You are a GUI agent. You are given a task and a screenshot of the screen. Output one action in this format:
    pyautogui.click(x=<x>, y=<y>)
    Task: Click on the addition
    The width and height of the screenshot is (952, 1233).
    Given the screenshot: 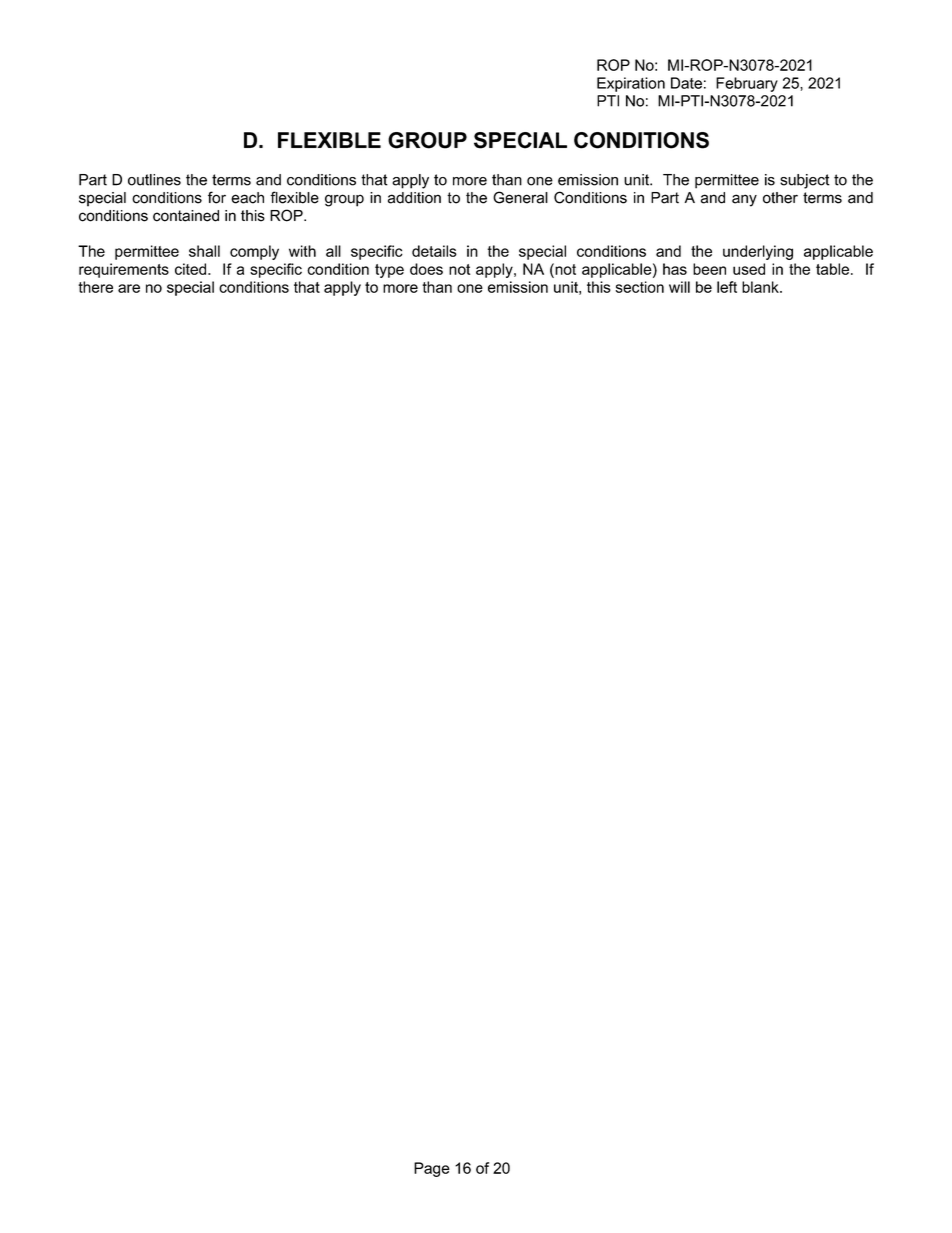 What is the action you would take?
    pyautogui.click(x=414, y=198)
